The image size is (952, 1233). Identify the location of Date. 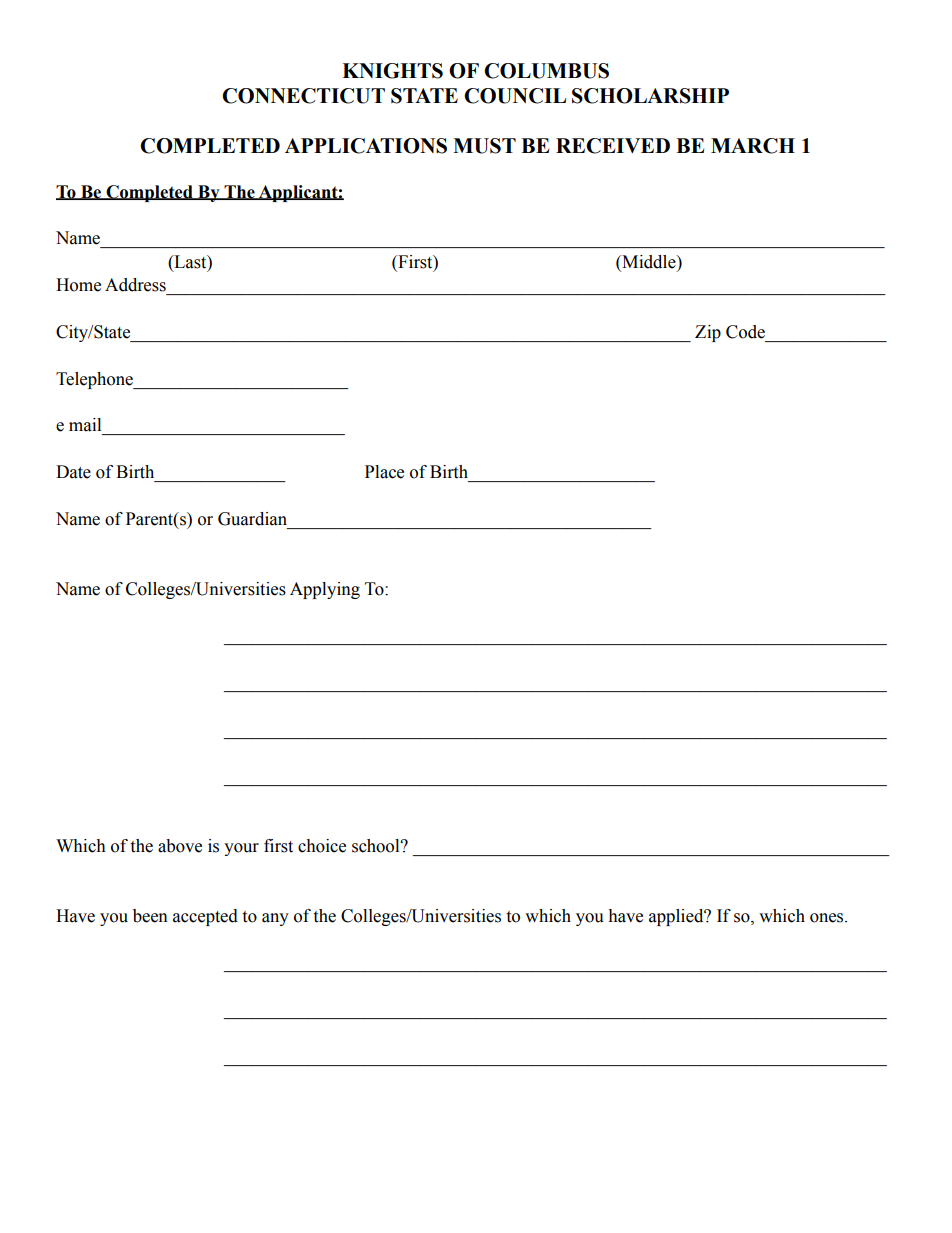
(73, 472).
